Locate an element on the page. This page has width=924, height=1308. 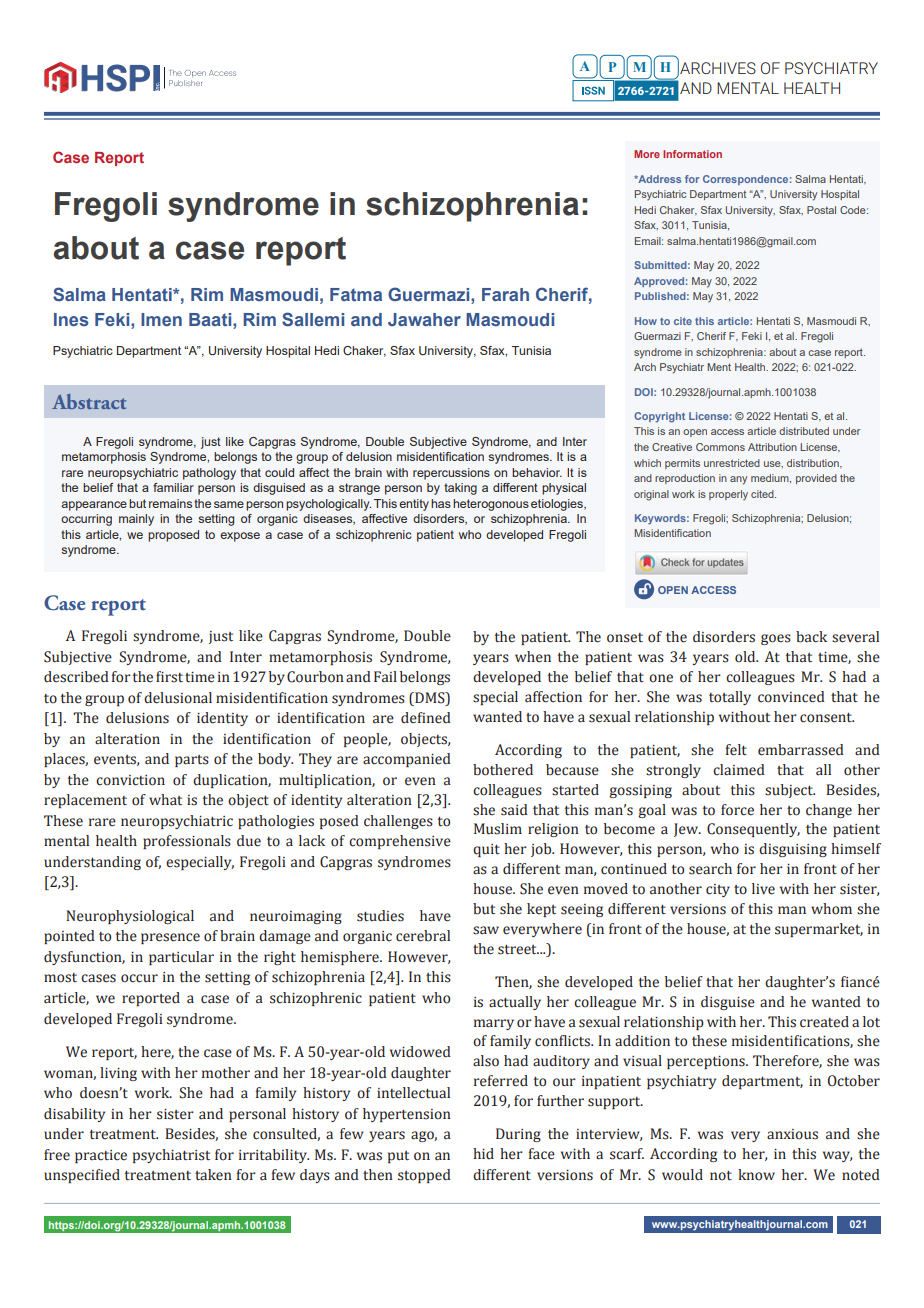
described is located at coordinates (76, 677).
